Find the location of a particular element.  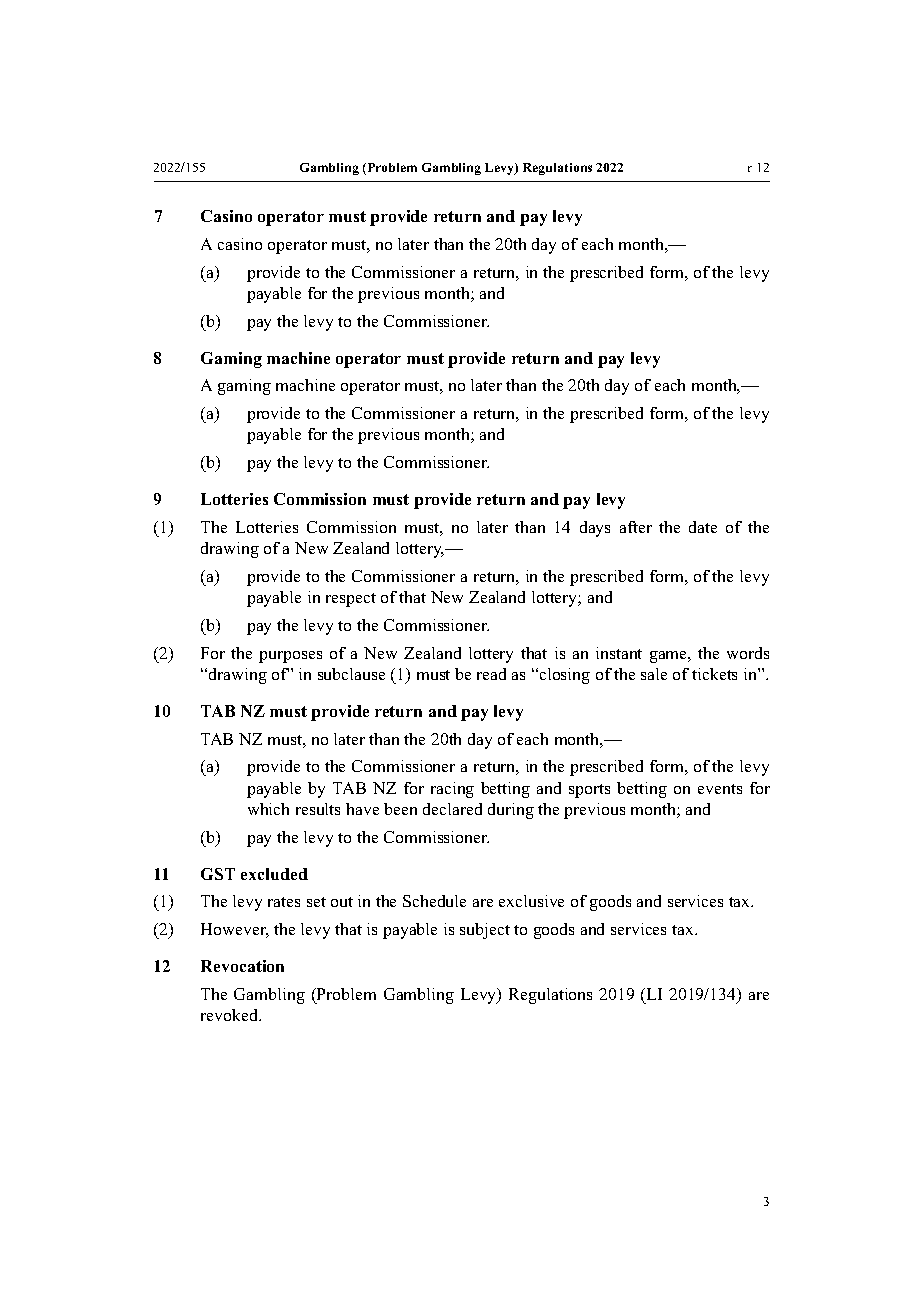

during is located at coordinates (511, 811).
